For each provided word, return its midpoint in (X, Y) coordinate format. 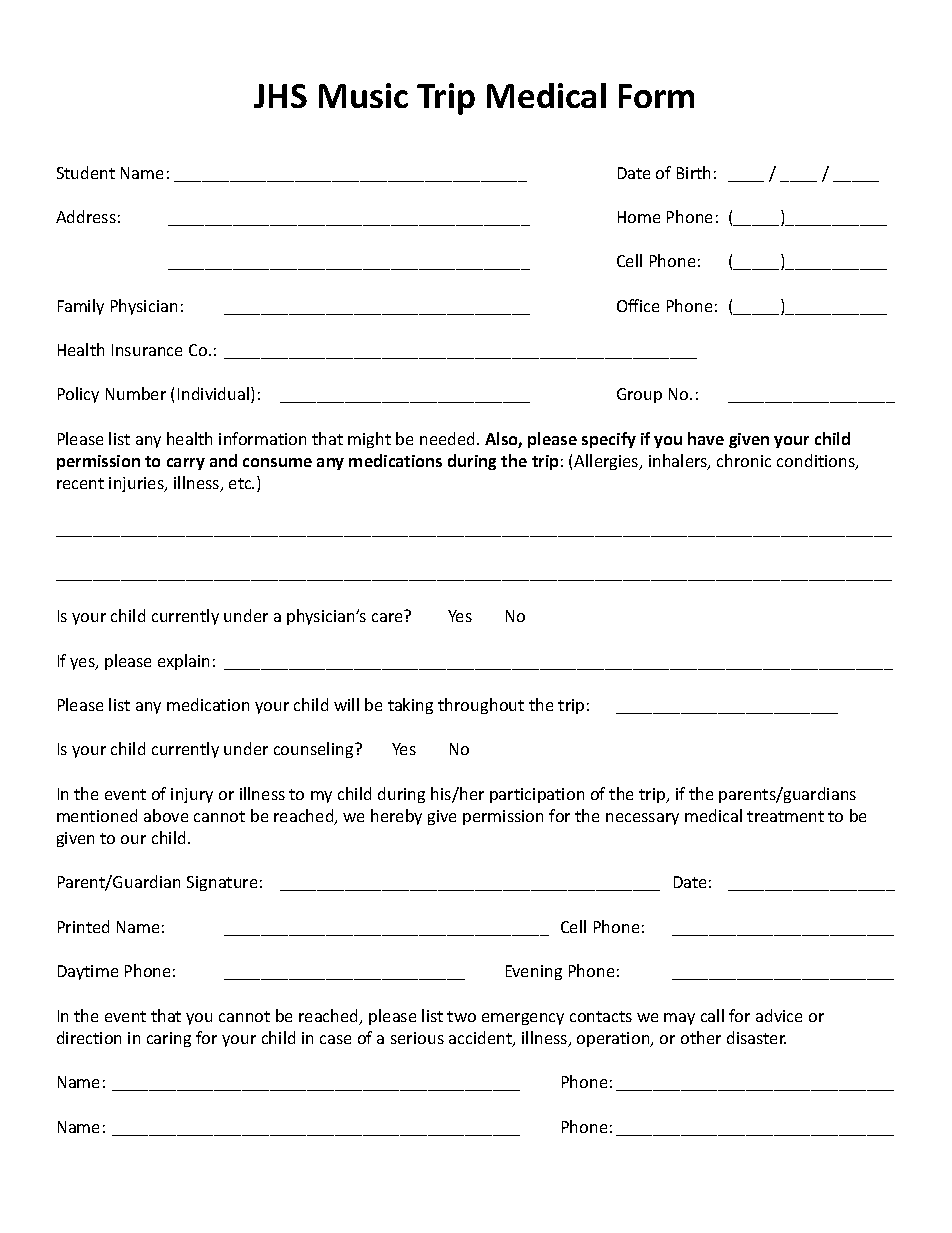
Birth (693, 172)
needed (447, 438)
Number (136, 393)
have (706, 438)
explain (183, 662)
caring (169, 1039)
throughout (481, 706)
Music (363, 95)
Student (86, 172)
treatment (785, 816)
